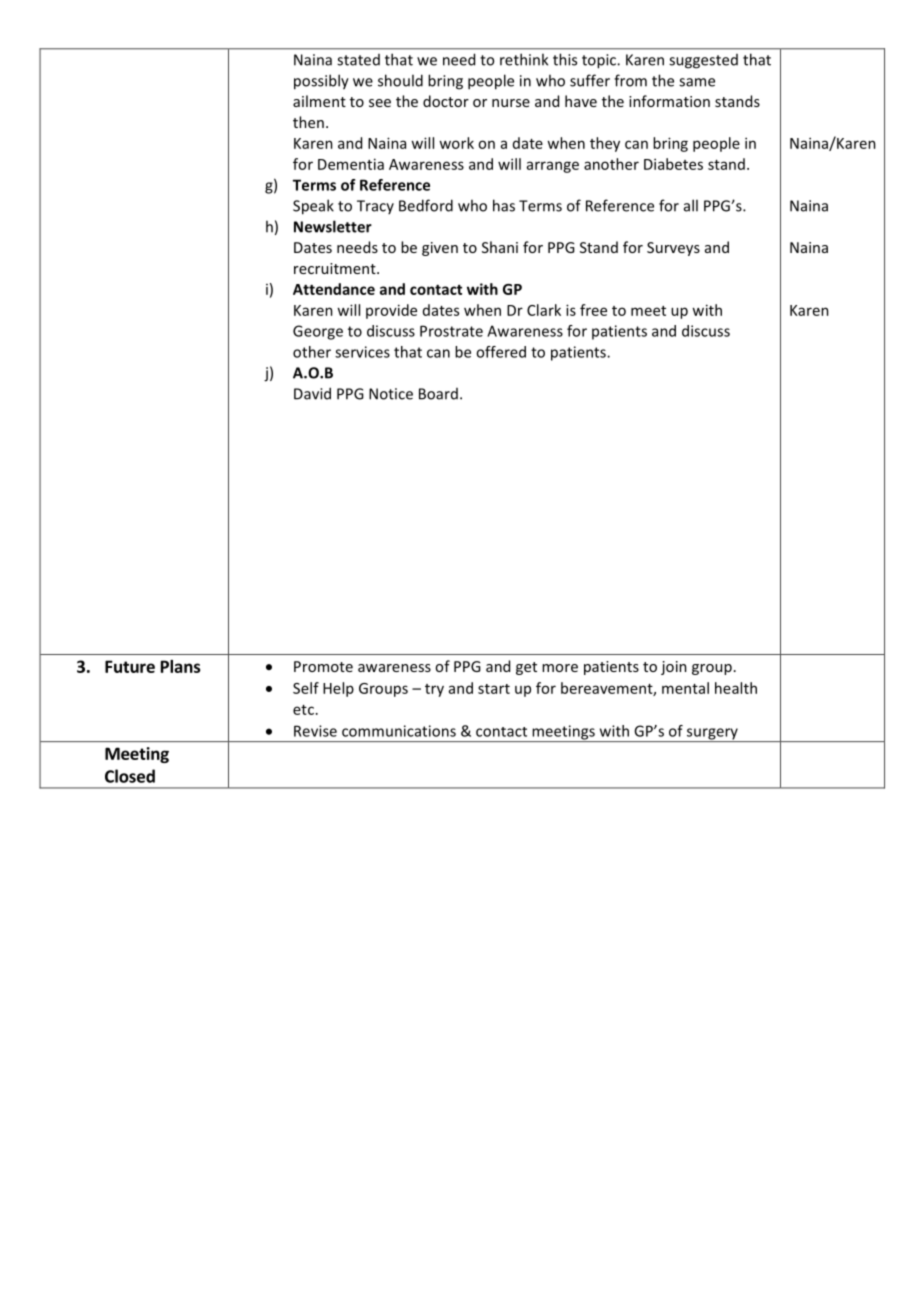  I want to click on provide, so click(391, 311).
